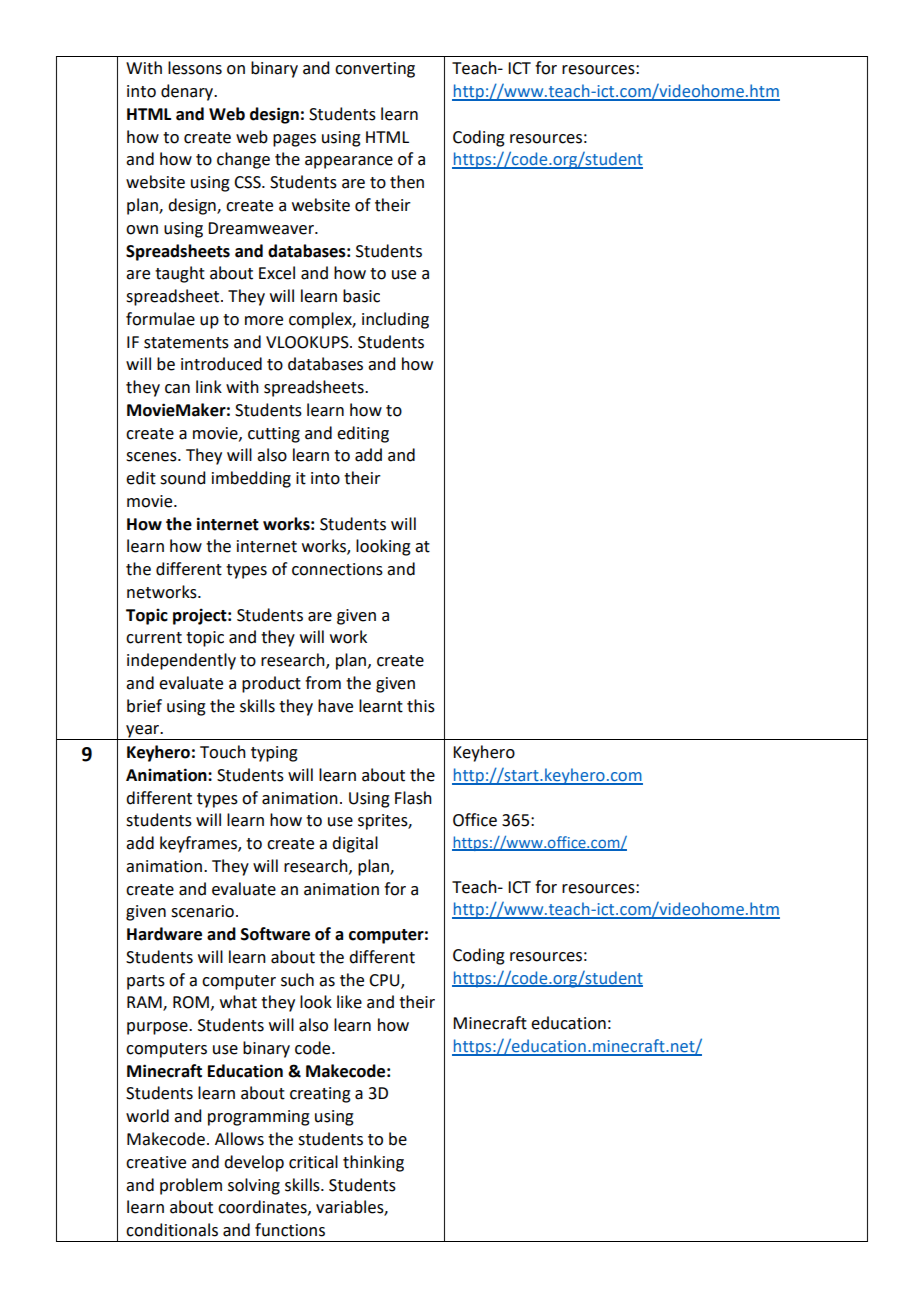 The width and height of the page is (924, 1308). I want to click on cutting, so click(274, 435).
